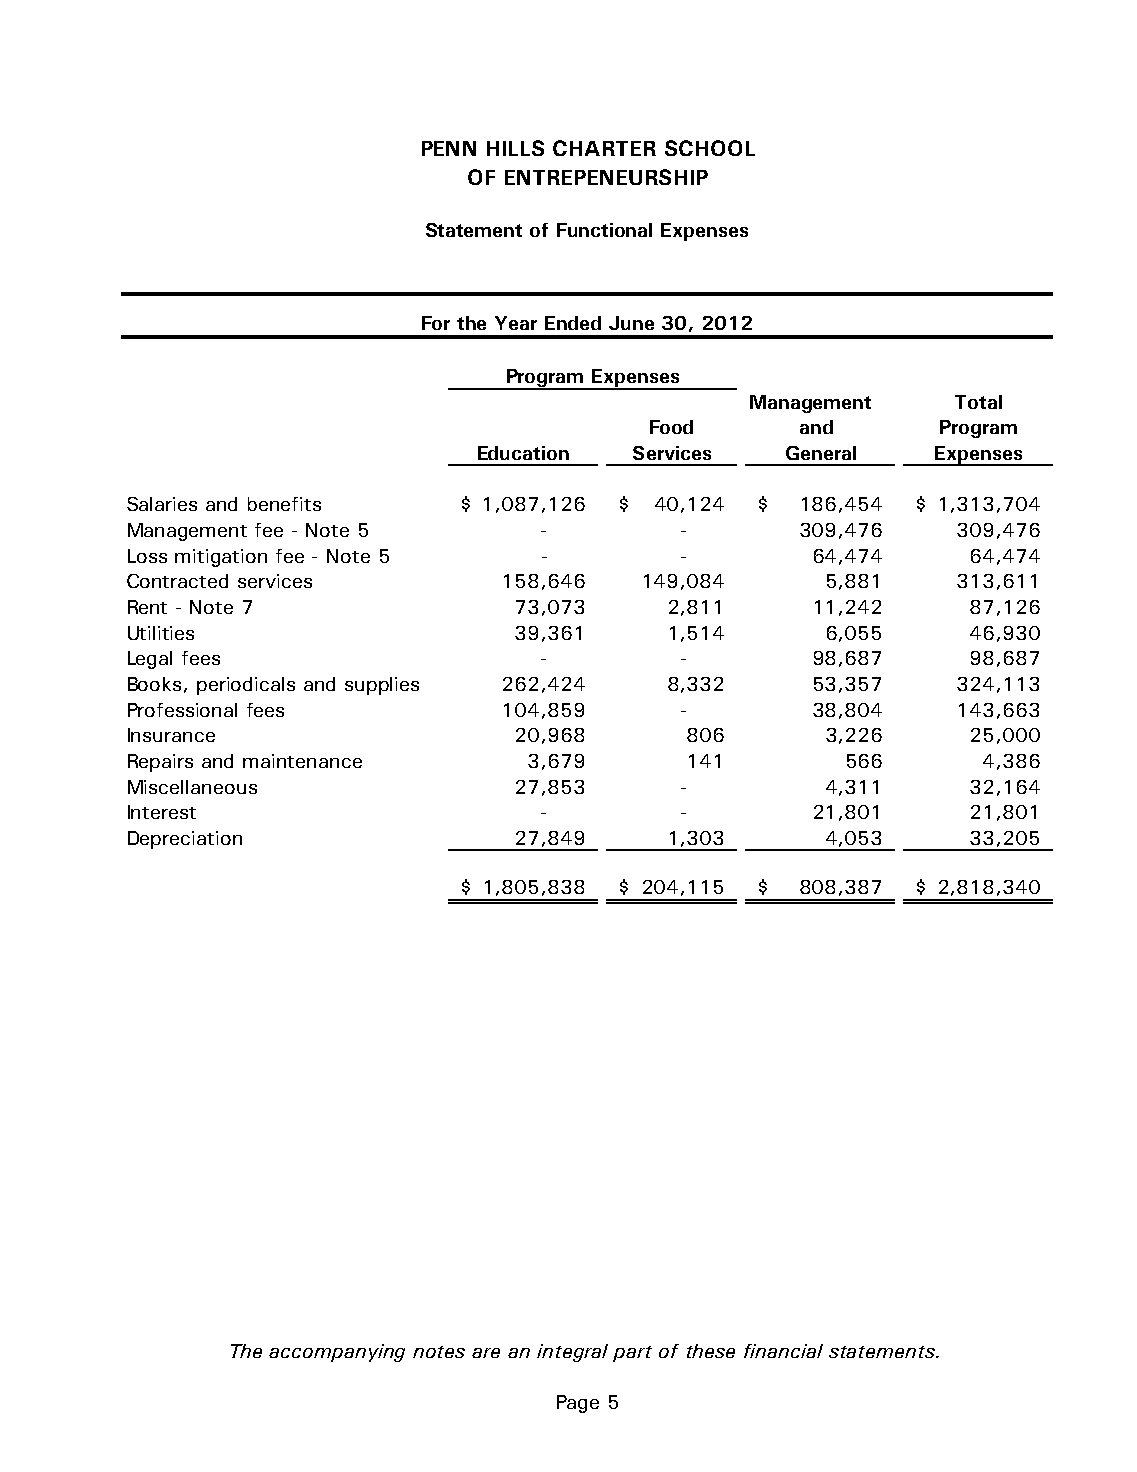 The height and width of the screenshot is (1472, 1137). What do you see at coordinates (783, 1351) in the screenshot?
I see `financial` at bounding box center [783, 1351].
